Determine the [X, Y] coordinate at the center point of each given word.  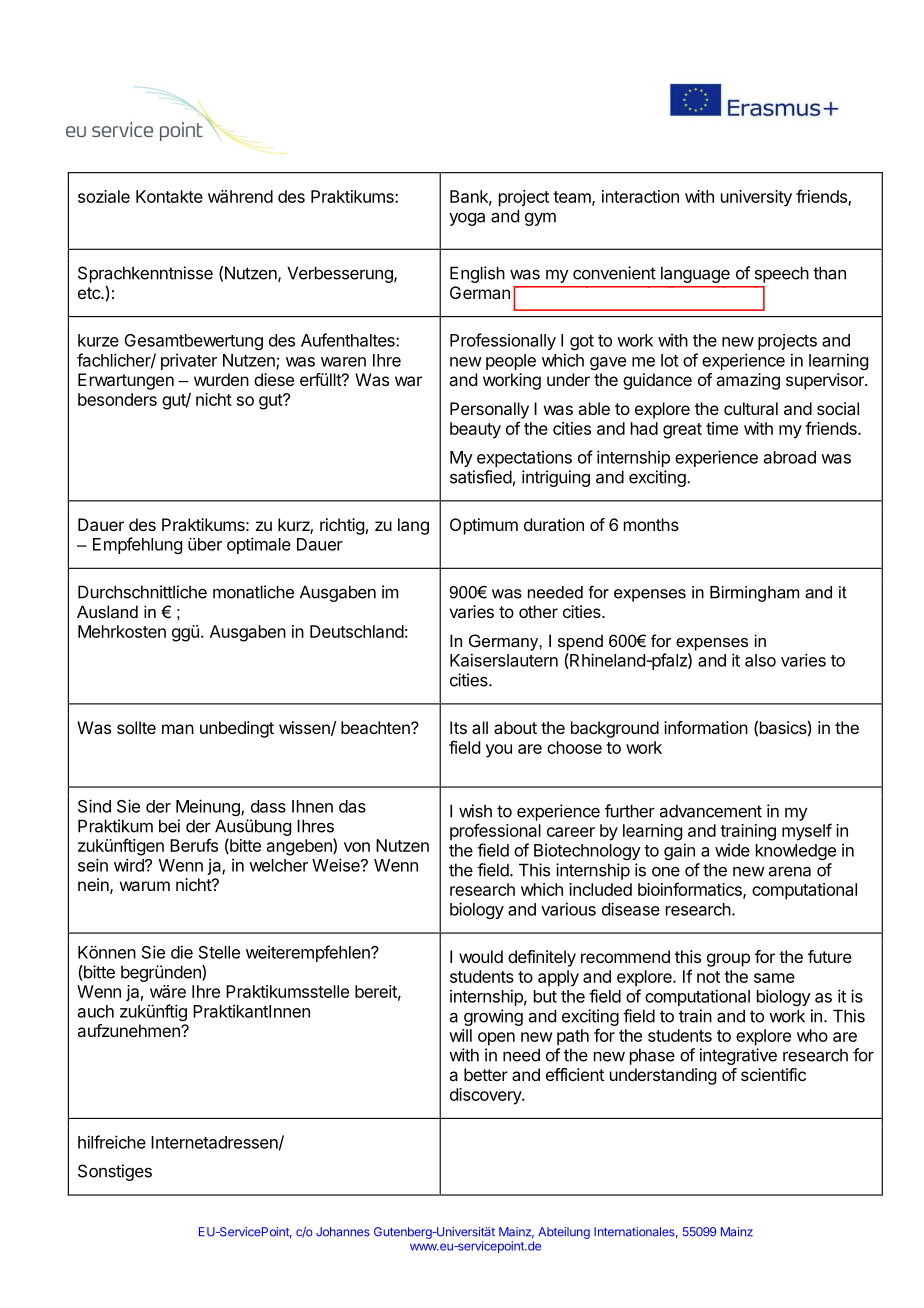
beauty [475, 430]
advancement [711, 811]
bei [169, 826]
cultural [751, 408]
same [774, 978]
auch [96, 1011]
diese [274, 379]
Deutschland [357, 631]
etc [90, 293]
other [538, 611]
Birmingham [754, 594]
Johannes [343, 1232]
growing [493, 1017]
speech [782, 274]
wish [475, 811]
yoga [467, 219]
